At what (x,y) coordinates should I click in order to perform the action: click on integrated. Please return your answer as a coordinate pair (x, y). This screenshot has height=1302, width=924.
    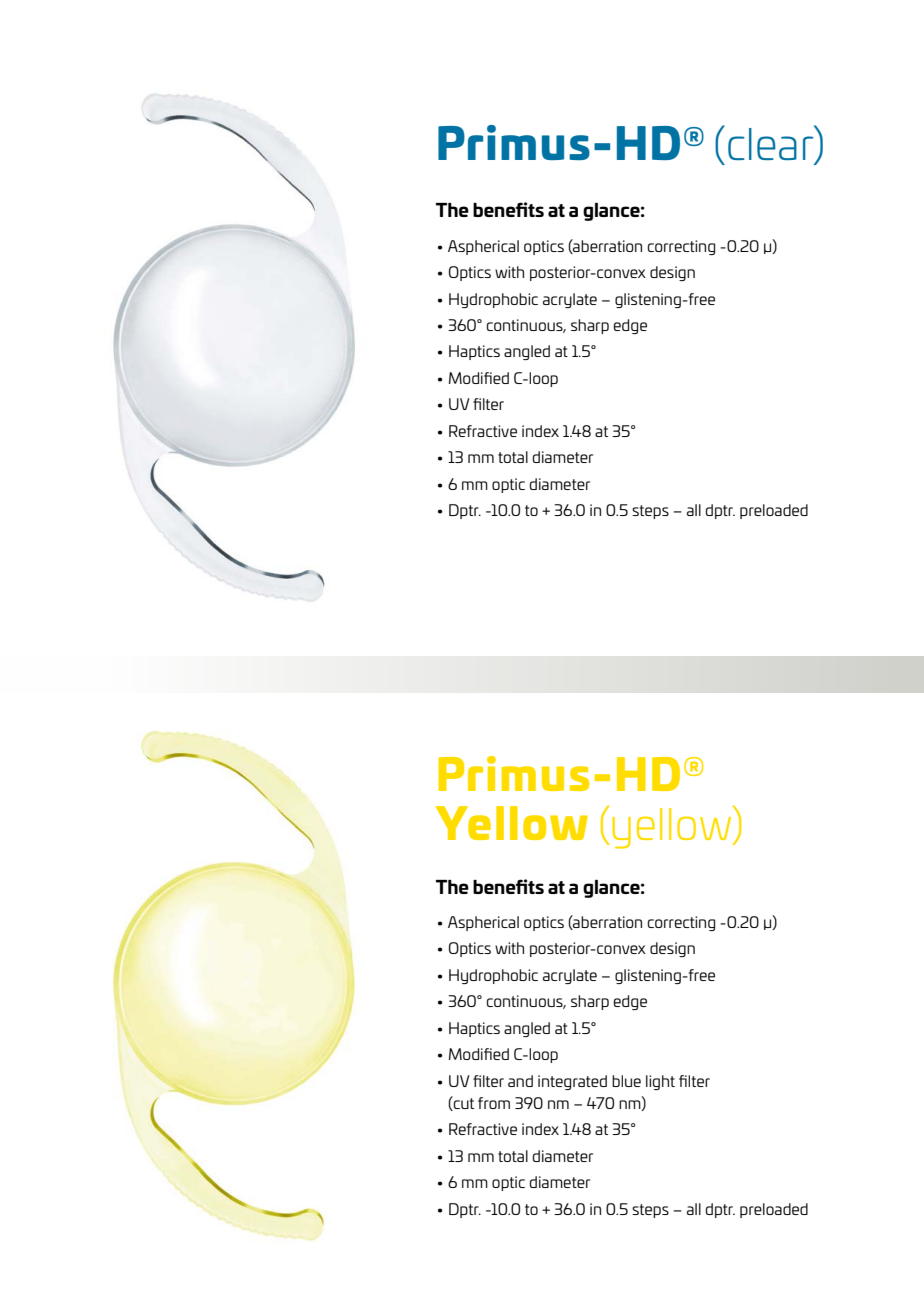
    Looking at the image, I should click on (572, 1082).
